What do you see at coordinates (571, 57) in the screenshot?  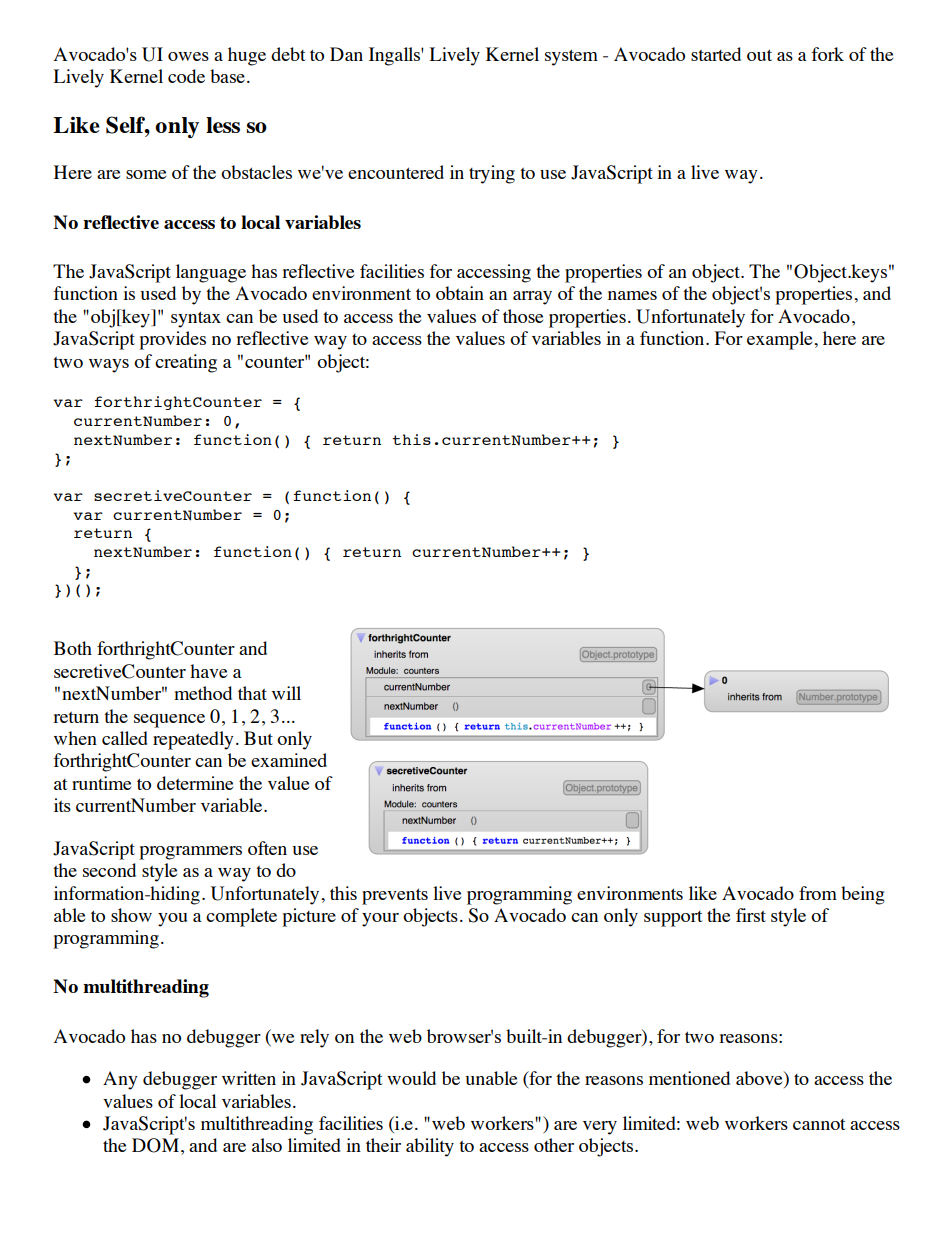 I see `system` at bounding box center [571, 57].
